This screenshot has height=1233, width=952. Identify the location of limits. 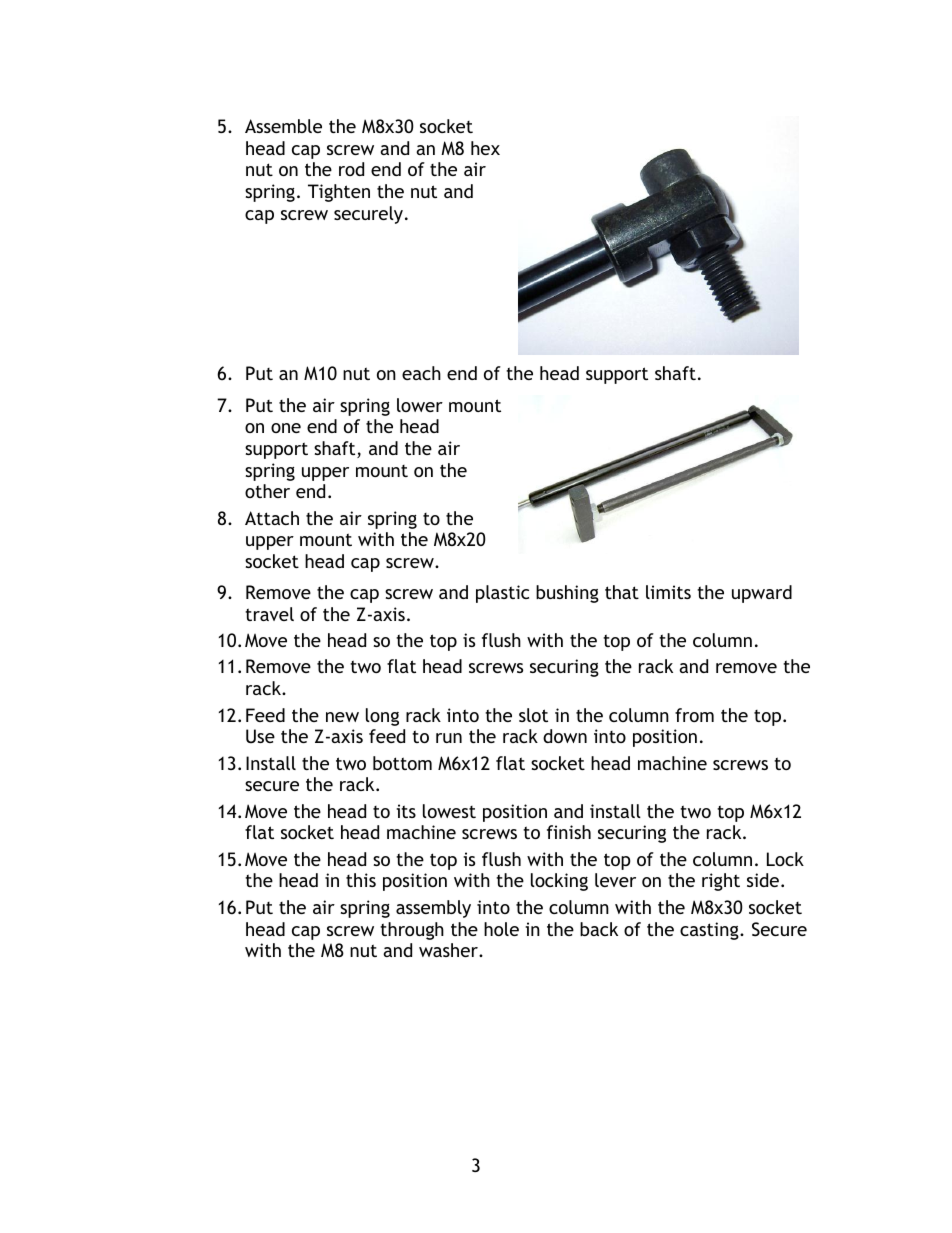
(668, 592).
